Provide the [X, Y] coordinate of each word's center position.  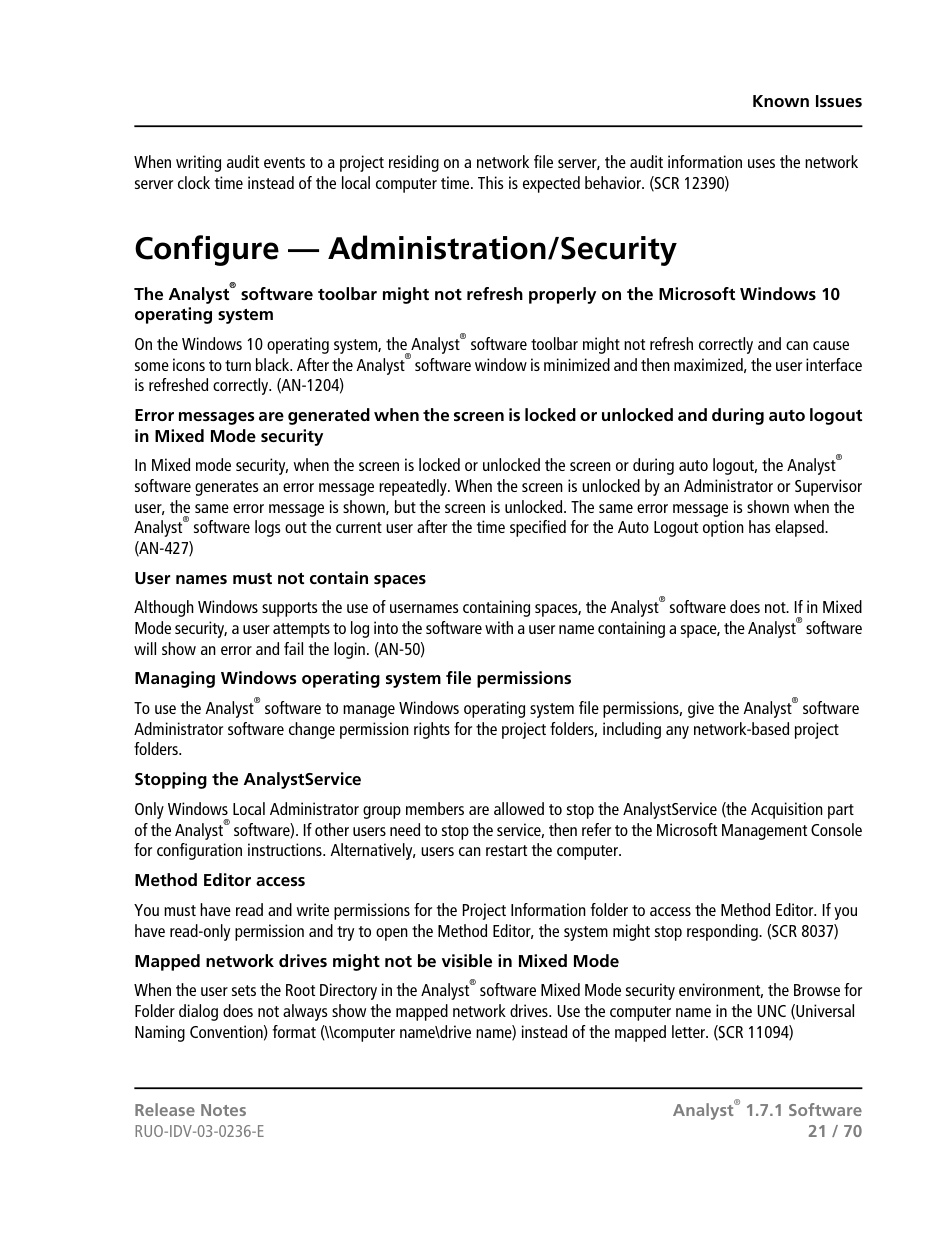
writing [198, 163]
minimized [577, 364]
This [491, 182]
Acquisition [787, 810]
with [499, 627]
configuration [199, 851]
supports [290, 609]
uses [761, 163]
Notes [223, 1110]
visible [467, 960]
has [760, 526]
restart [506, 850]
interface [834, 364]
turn [238, 365]
